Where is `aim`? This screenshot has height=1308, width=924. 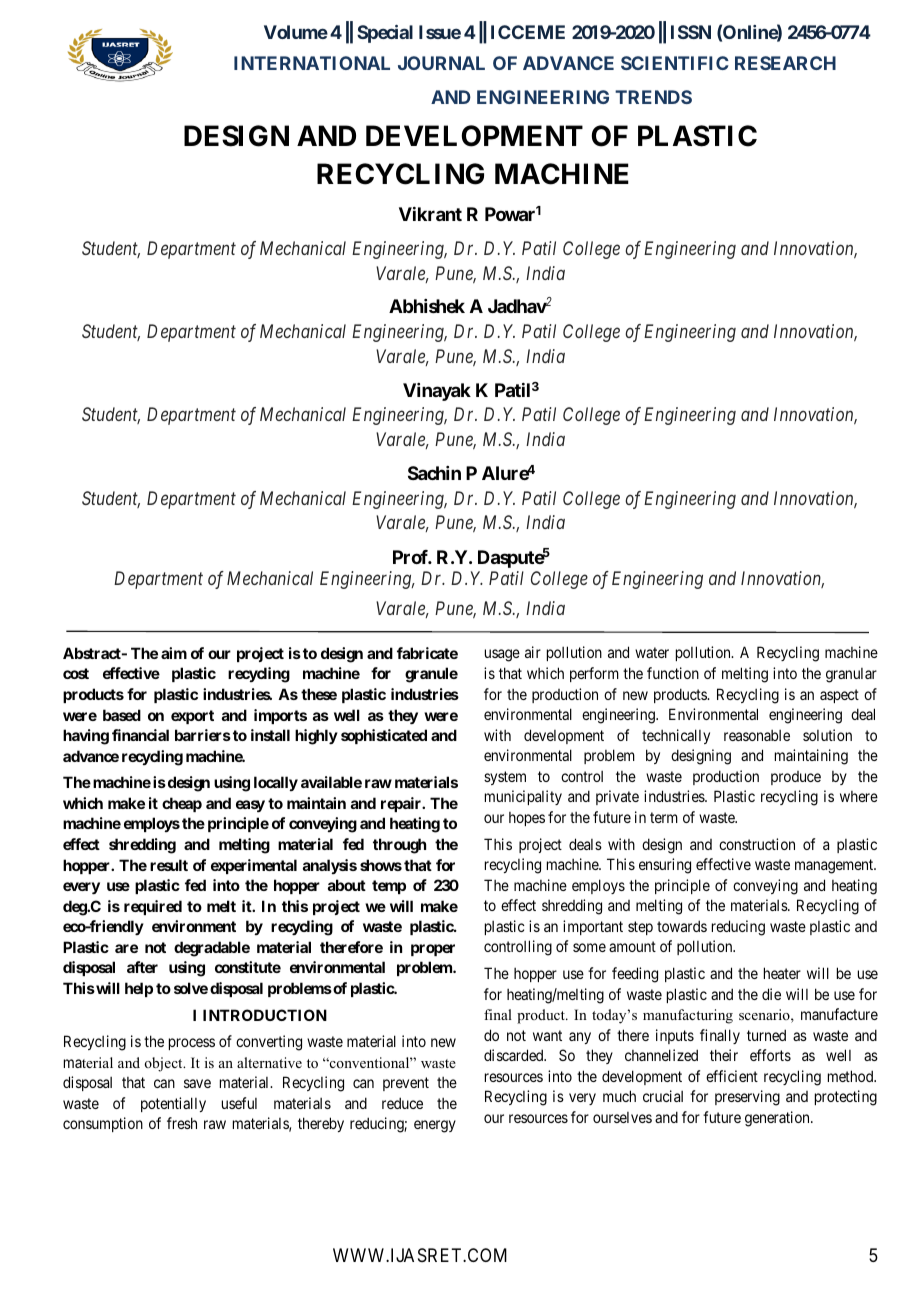
aim is located at coordinates (174, 653).
